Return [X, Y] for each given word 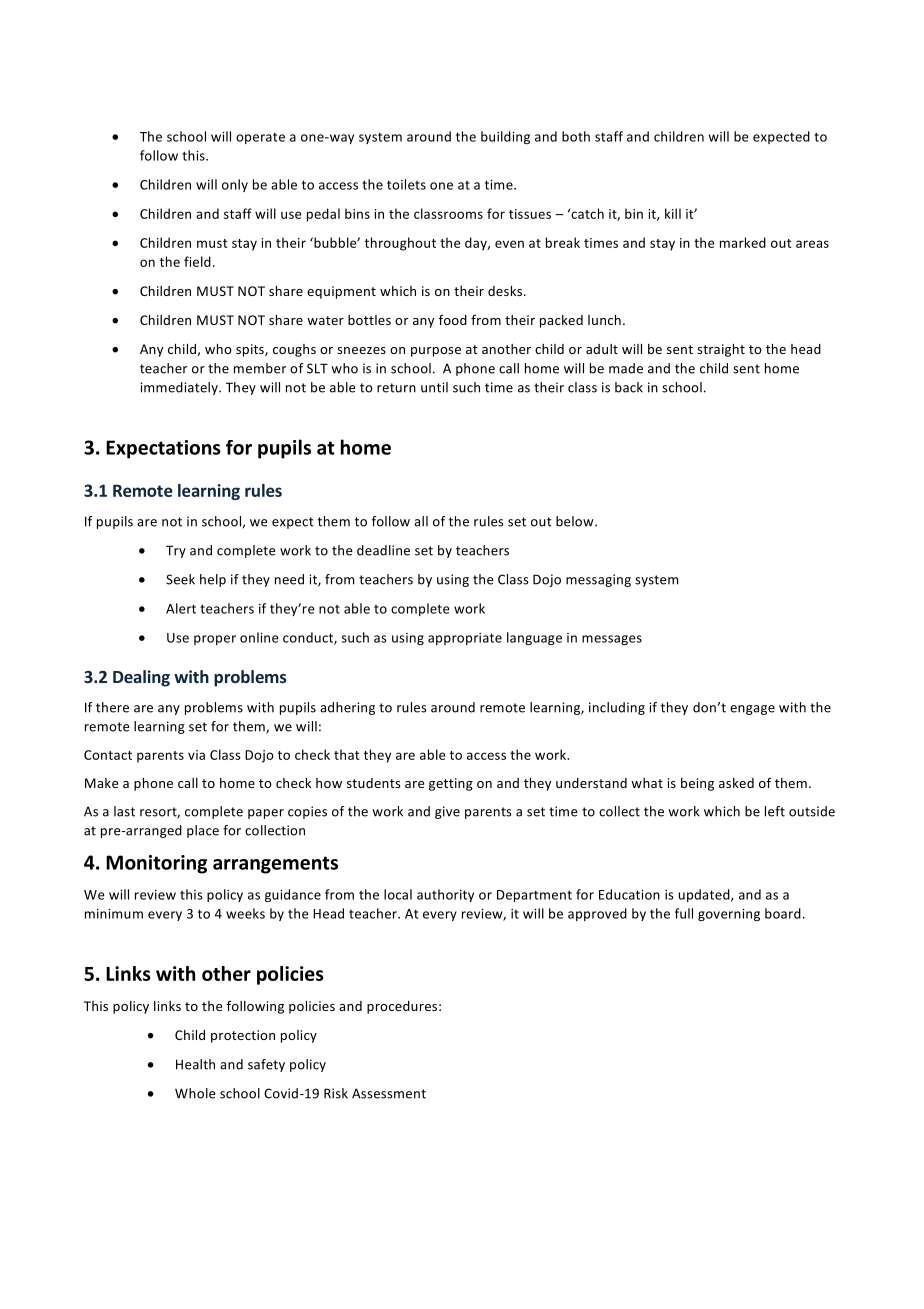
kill [673, 213]
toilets [406, 184]
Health [195, 1064]
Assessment [389, 1093]
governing [729, 915]
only [235, 185]
